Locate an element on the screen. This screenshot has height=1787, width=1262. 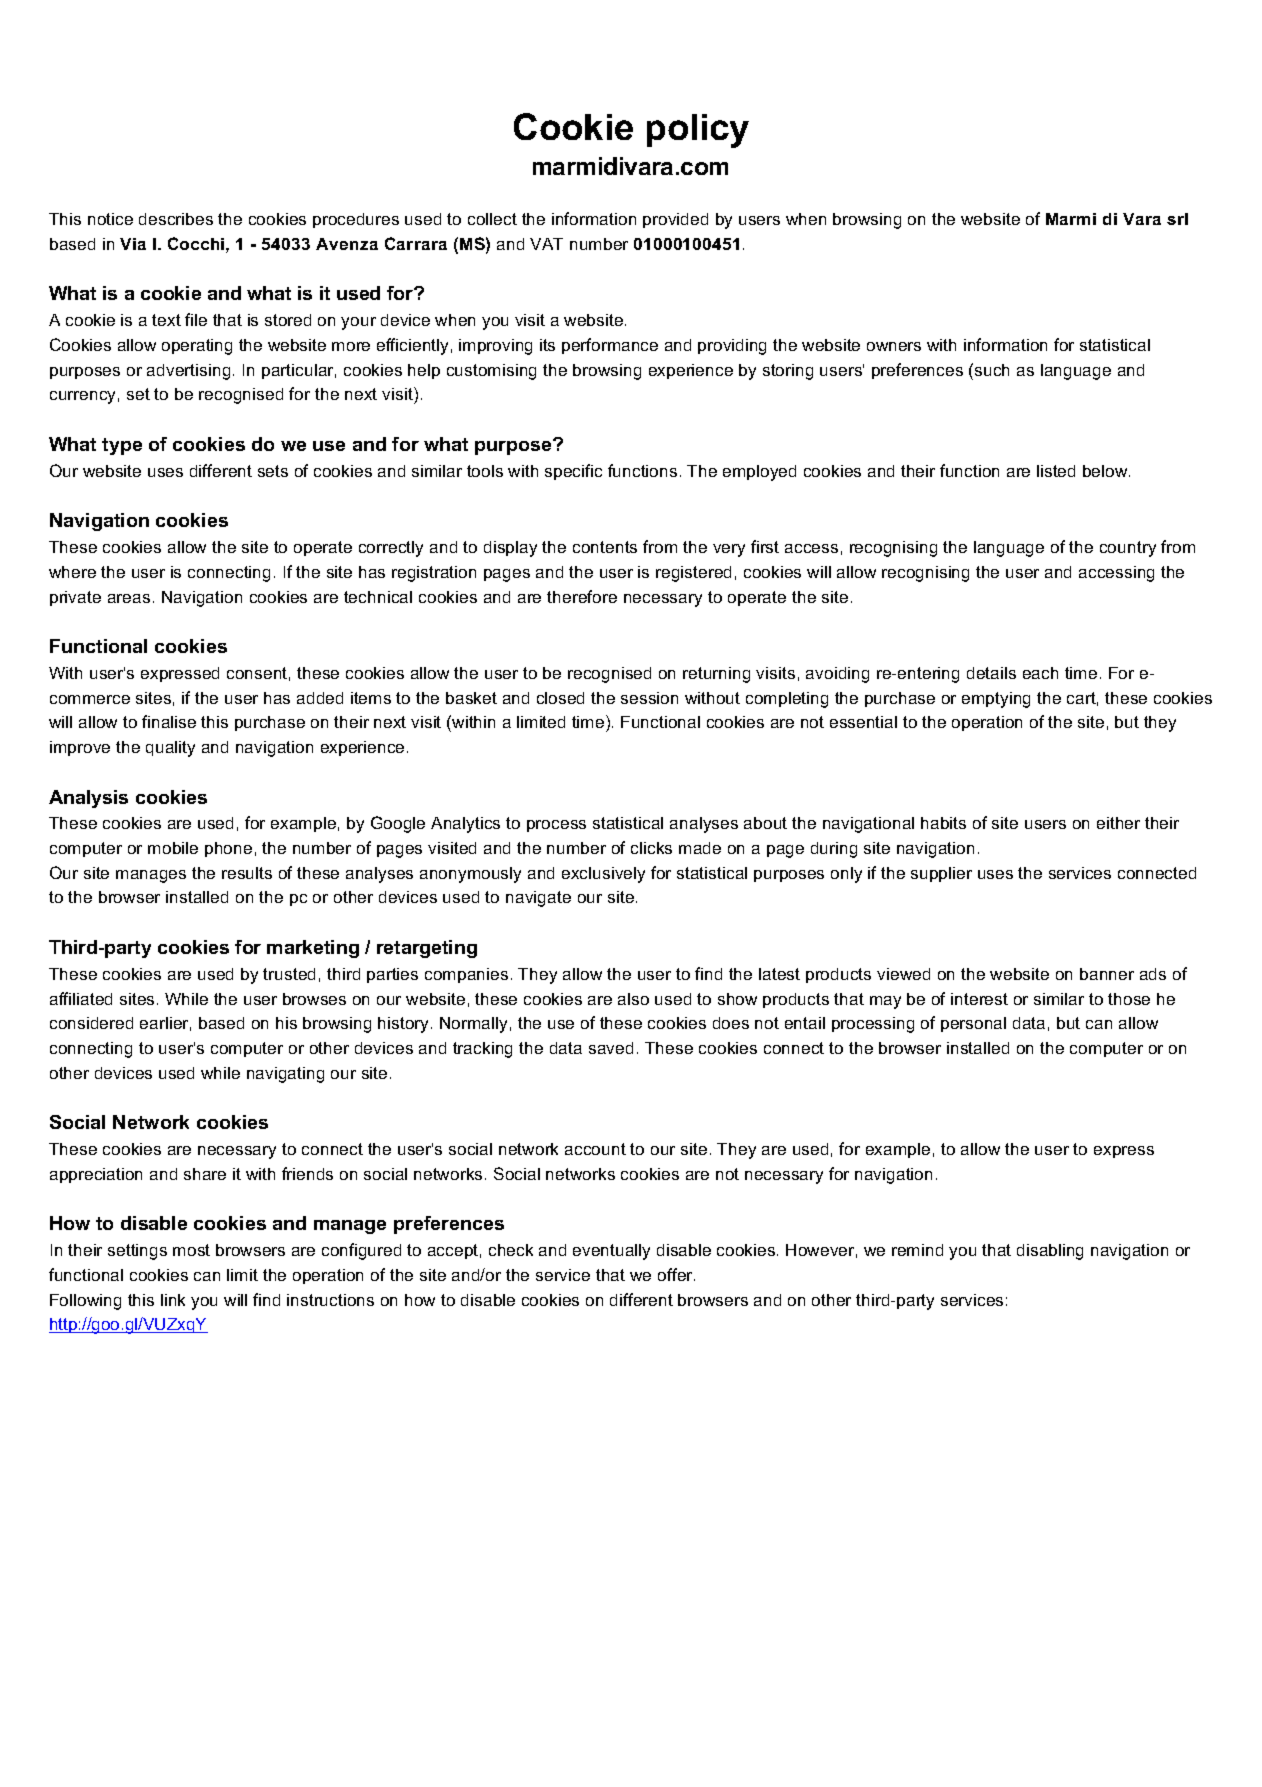
srl is located at coordinates (1177, 219).
